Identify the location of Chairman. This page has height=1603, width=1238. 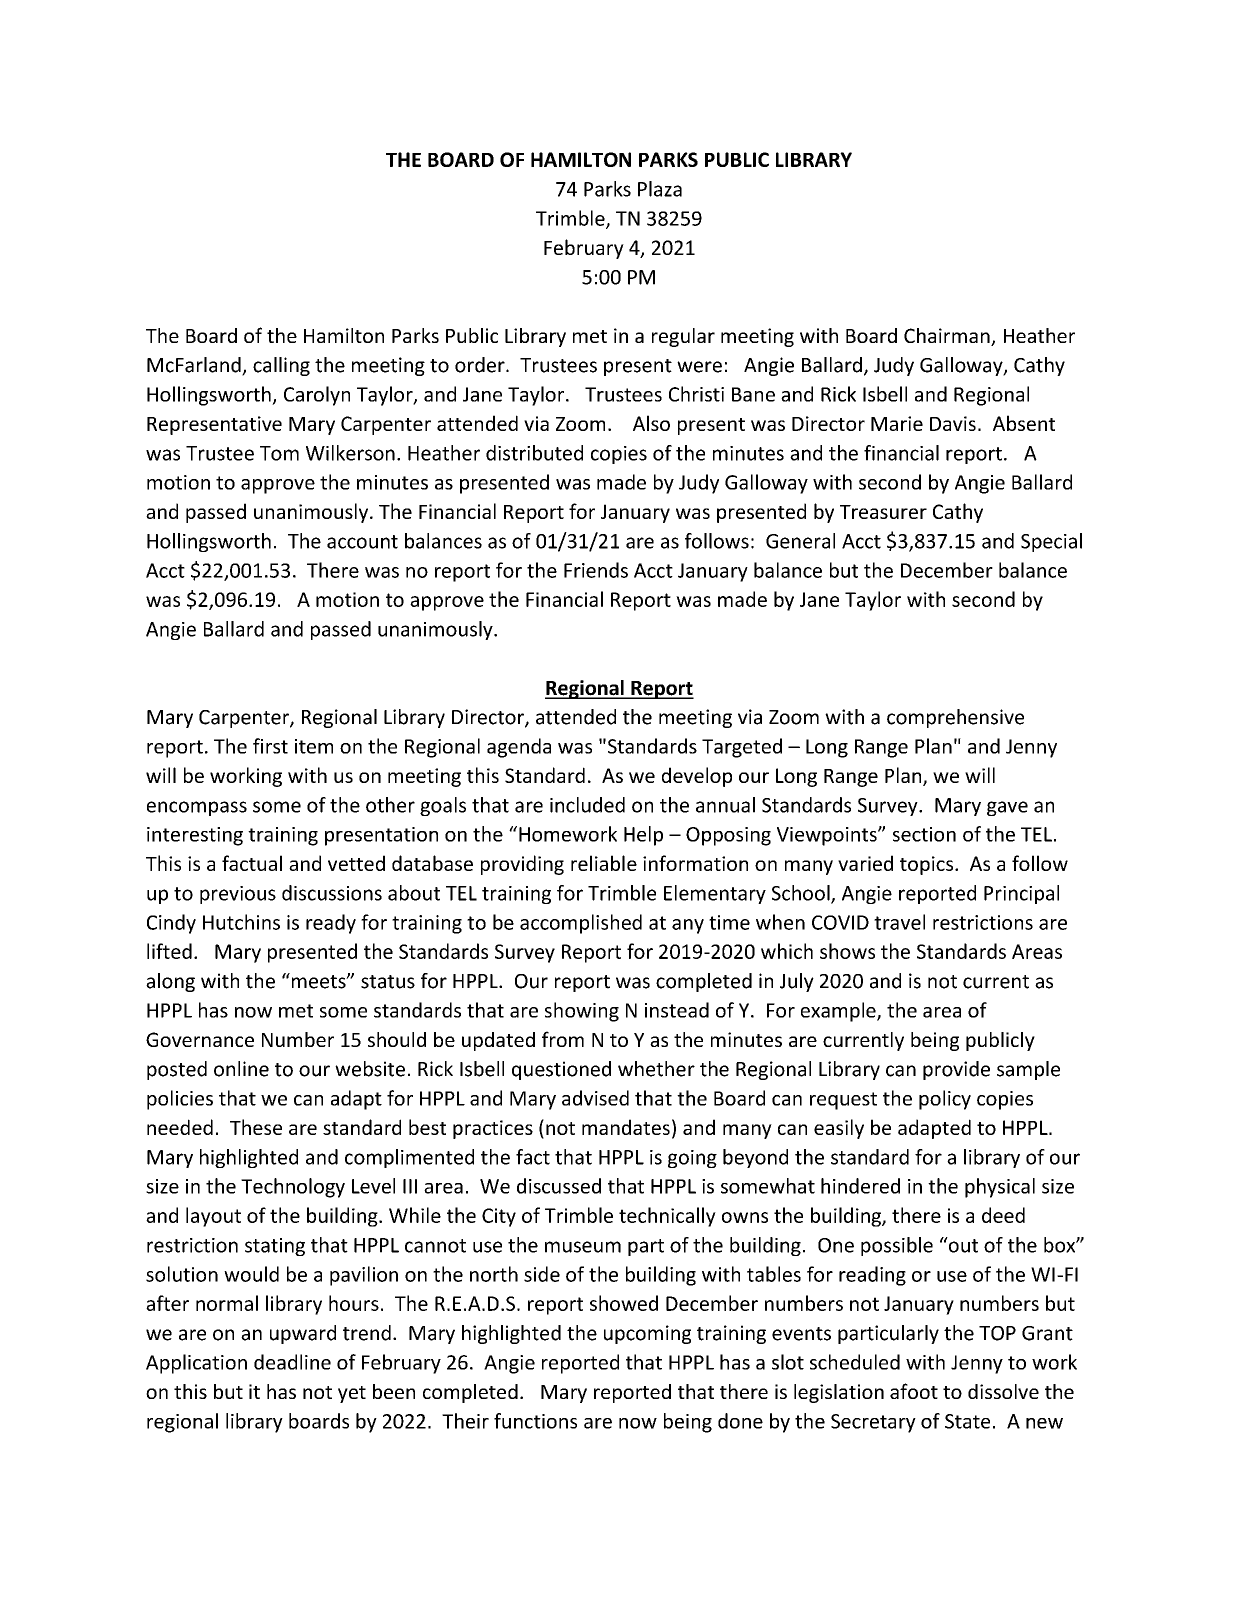
(948, 337).
